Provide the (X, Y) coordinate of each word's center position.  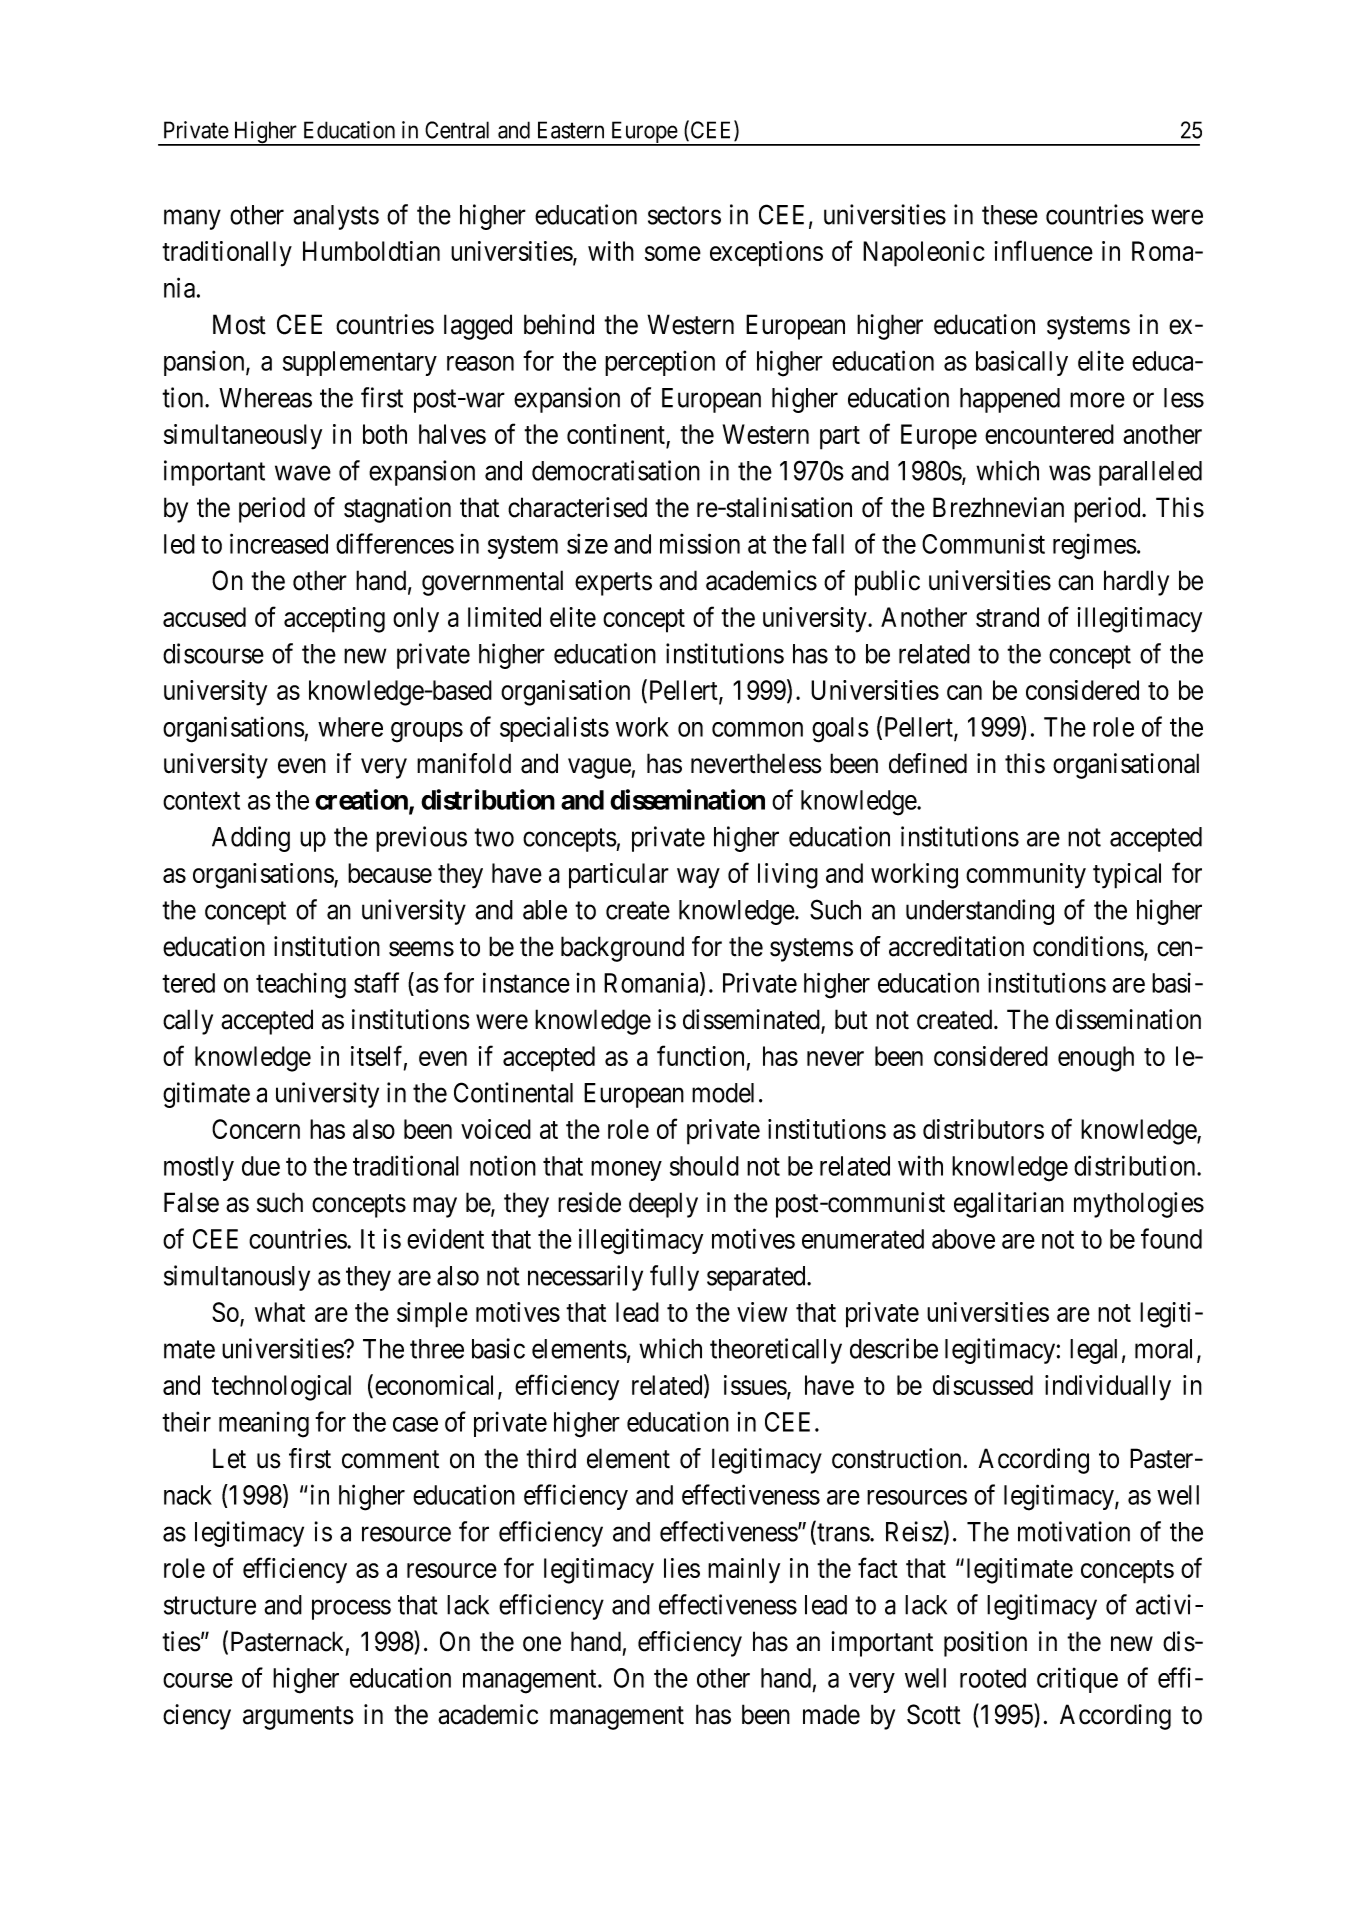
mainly (744, 1571)
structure (210, 1606)
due (261, 1166)
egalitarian (1009, 1205)
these (1010, 215)
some (673, 253)
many (192, 220)
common (757, 729)
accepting (334, 620)
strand (1007, 617)
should (704, 1166)
